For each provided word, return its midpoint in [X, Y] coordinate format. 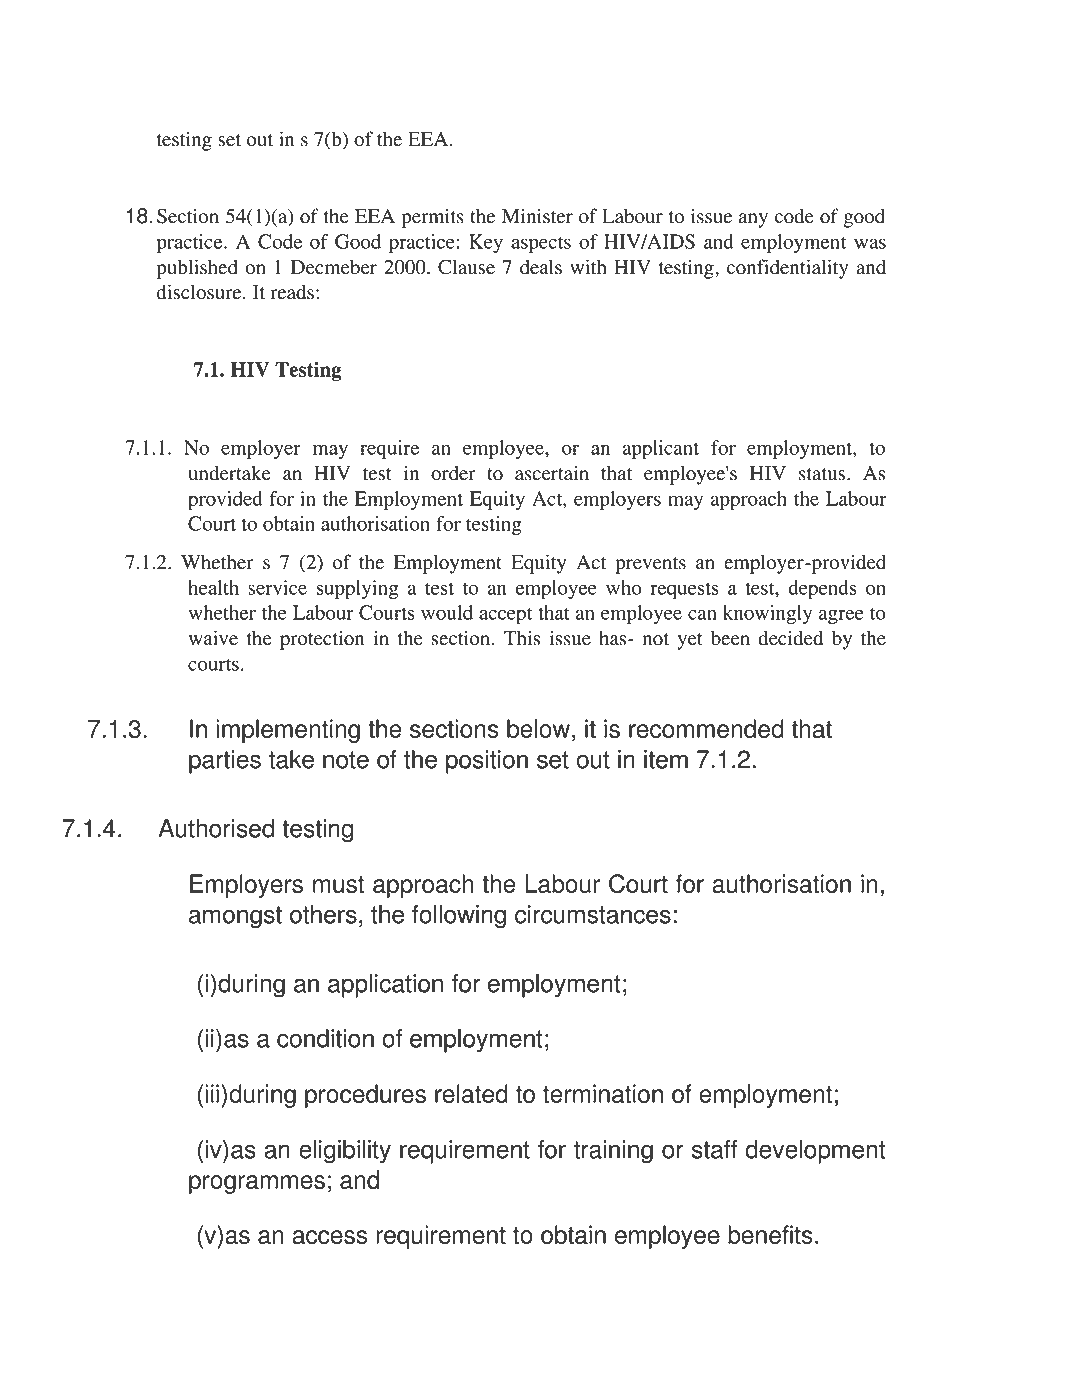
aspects [541, 245]
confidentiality [787, 269]
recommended [706, 728]
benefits [770, 1234]
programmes [257, 1184]
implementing [288, 731]
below [538, 728]
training [613, 1152]
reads [292, 292]
